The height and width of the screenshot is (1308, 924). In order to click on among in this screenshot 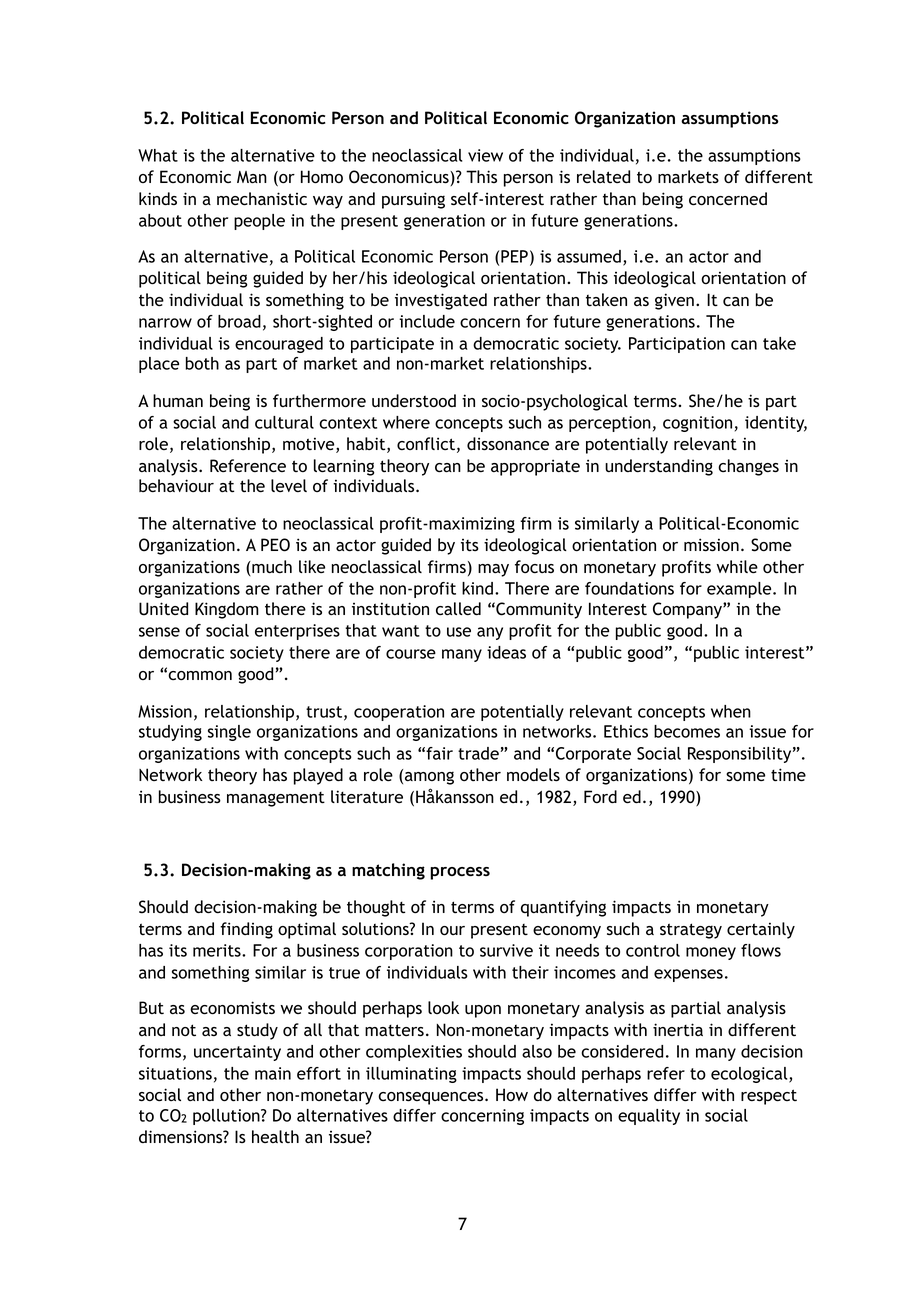, I will do `click(429, 778)`.
